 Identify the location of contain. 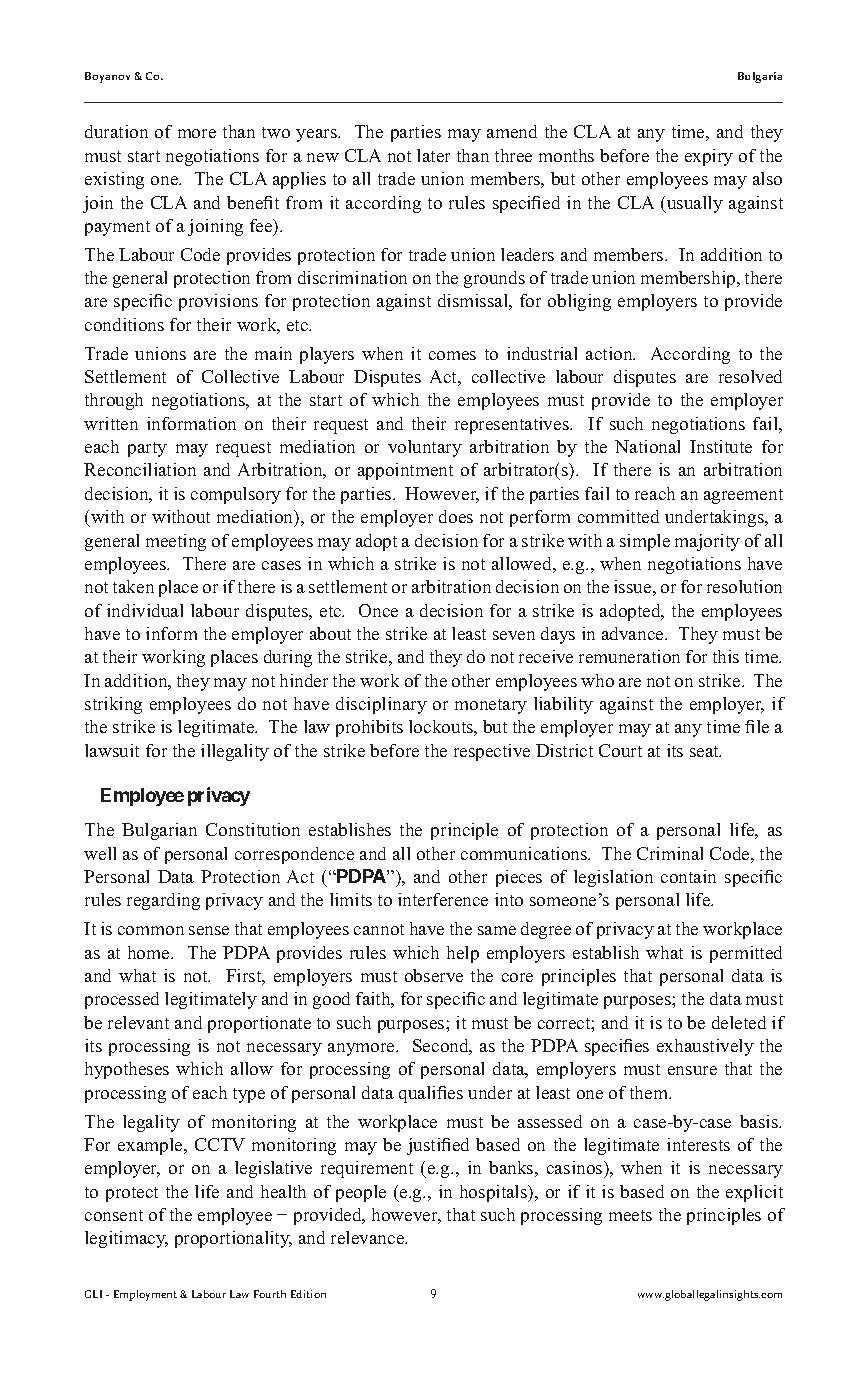
(688, 876).
